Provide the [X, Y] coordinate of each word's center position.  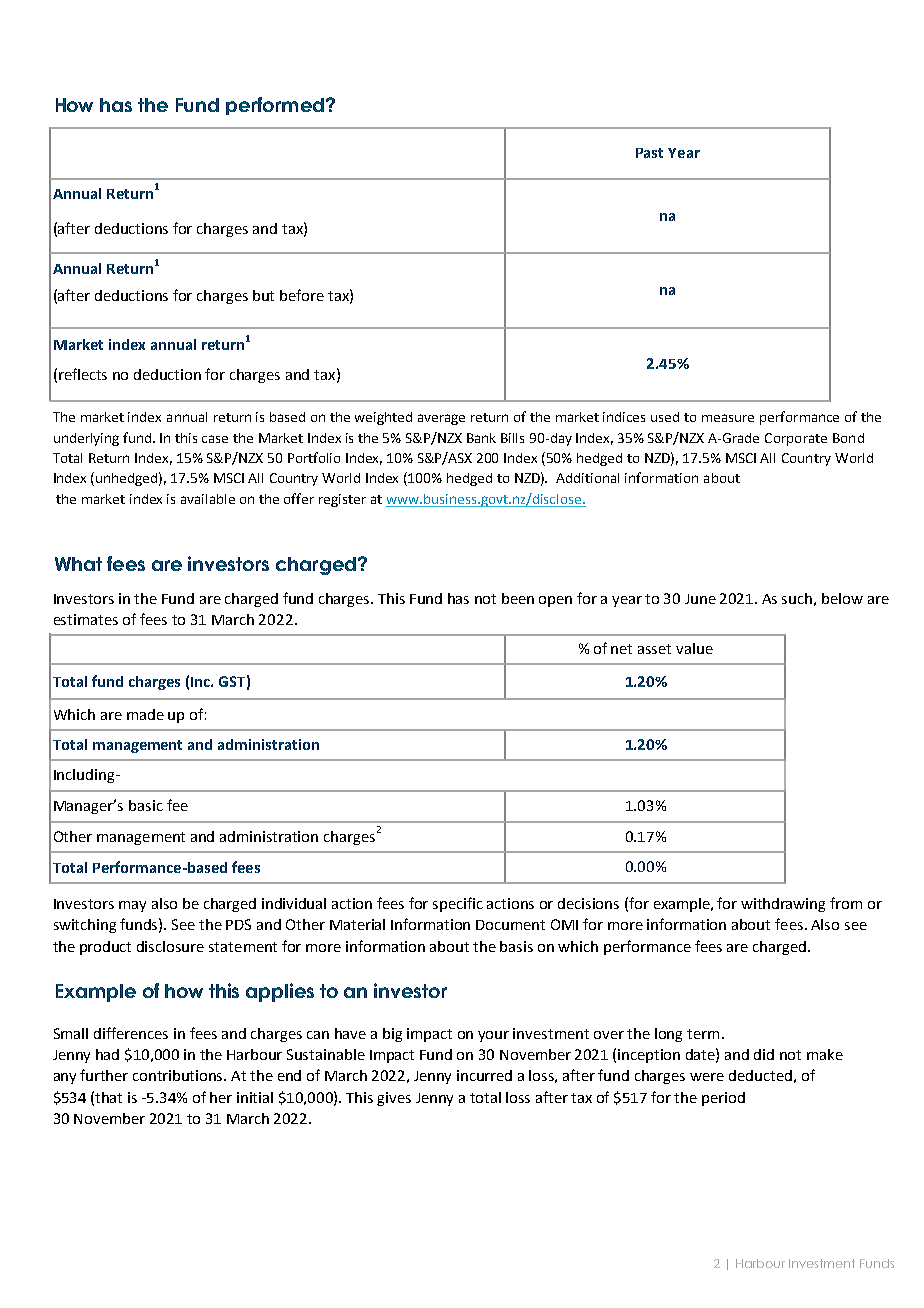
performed [275, 106]
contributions [179, 1075]
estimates [86, 619]
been [518, 598]
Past [649, 153]
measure [728, 418]
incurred [484, 1075]
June [700, 599]
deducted [760, 1075]
